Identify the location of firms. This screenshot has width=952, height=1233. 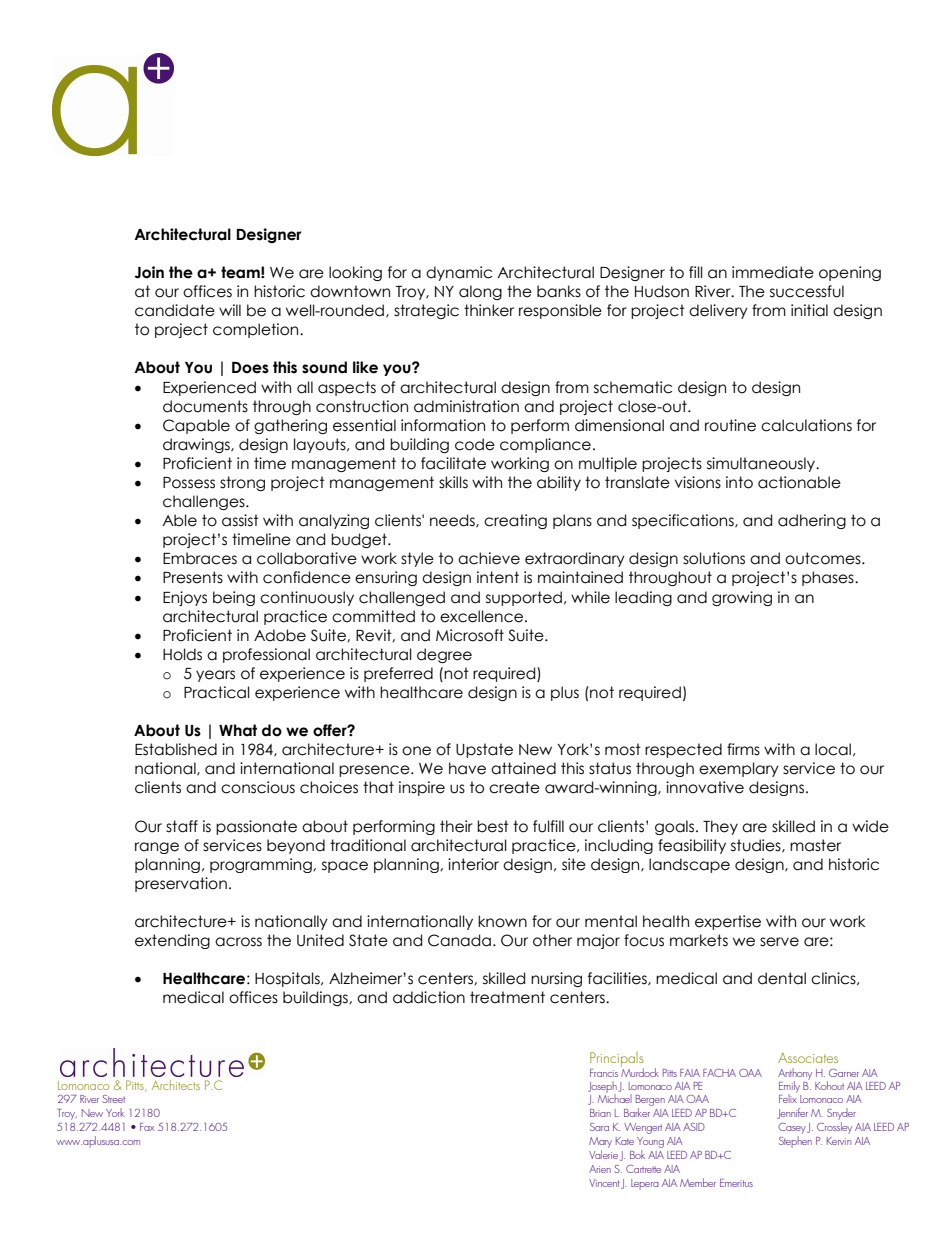
(743, 749).
